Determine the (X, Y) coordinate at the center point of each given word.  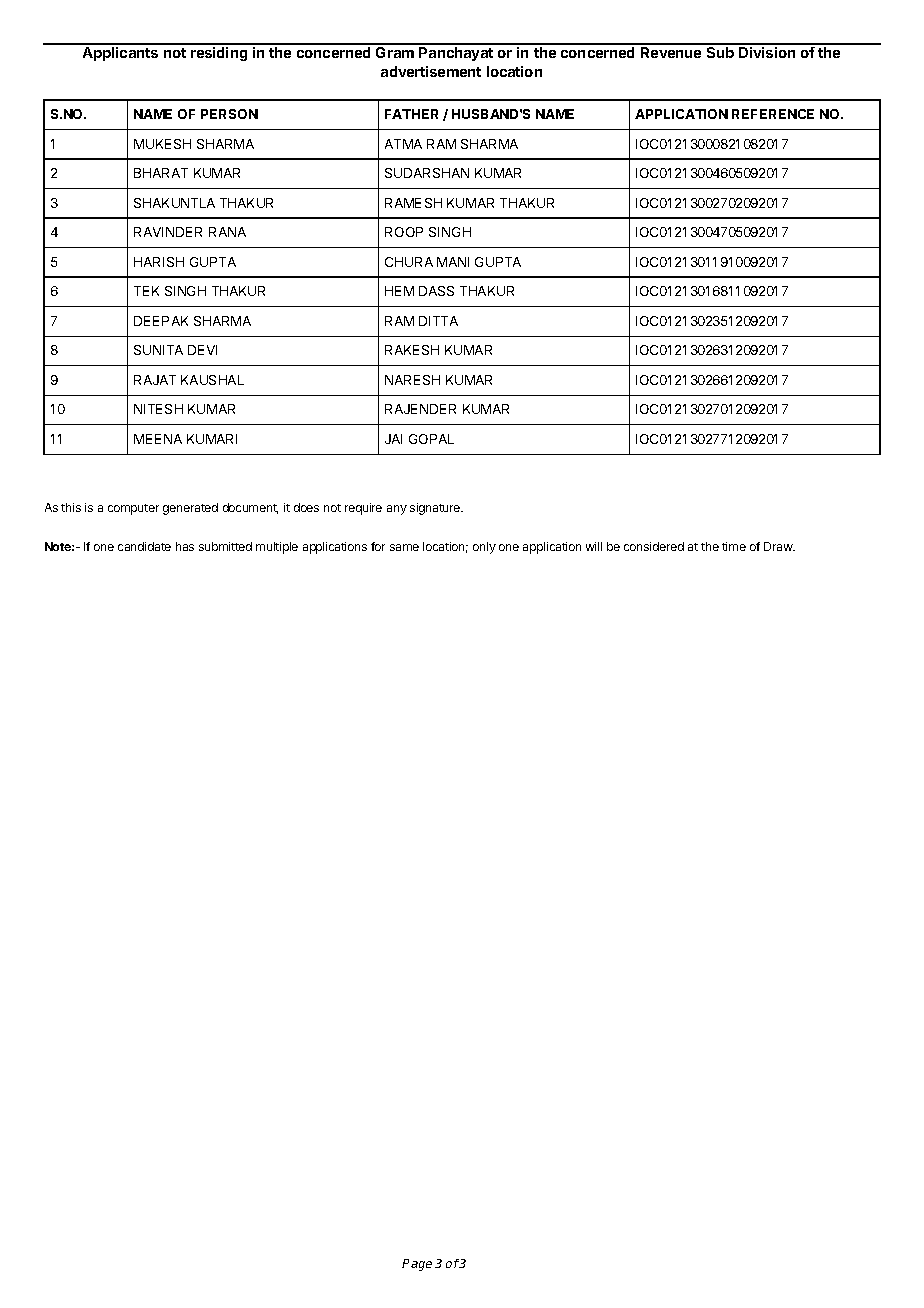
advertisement (431, 71)
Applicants (120, 54)
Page (417, 1265)
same (404, 547)
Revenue (671, 52)
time (734, 546)
